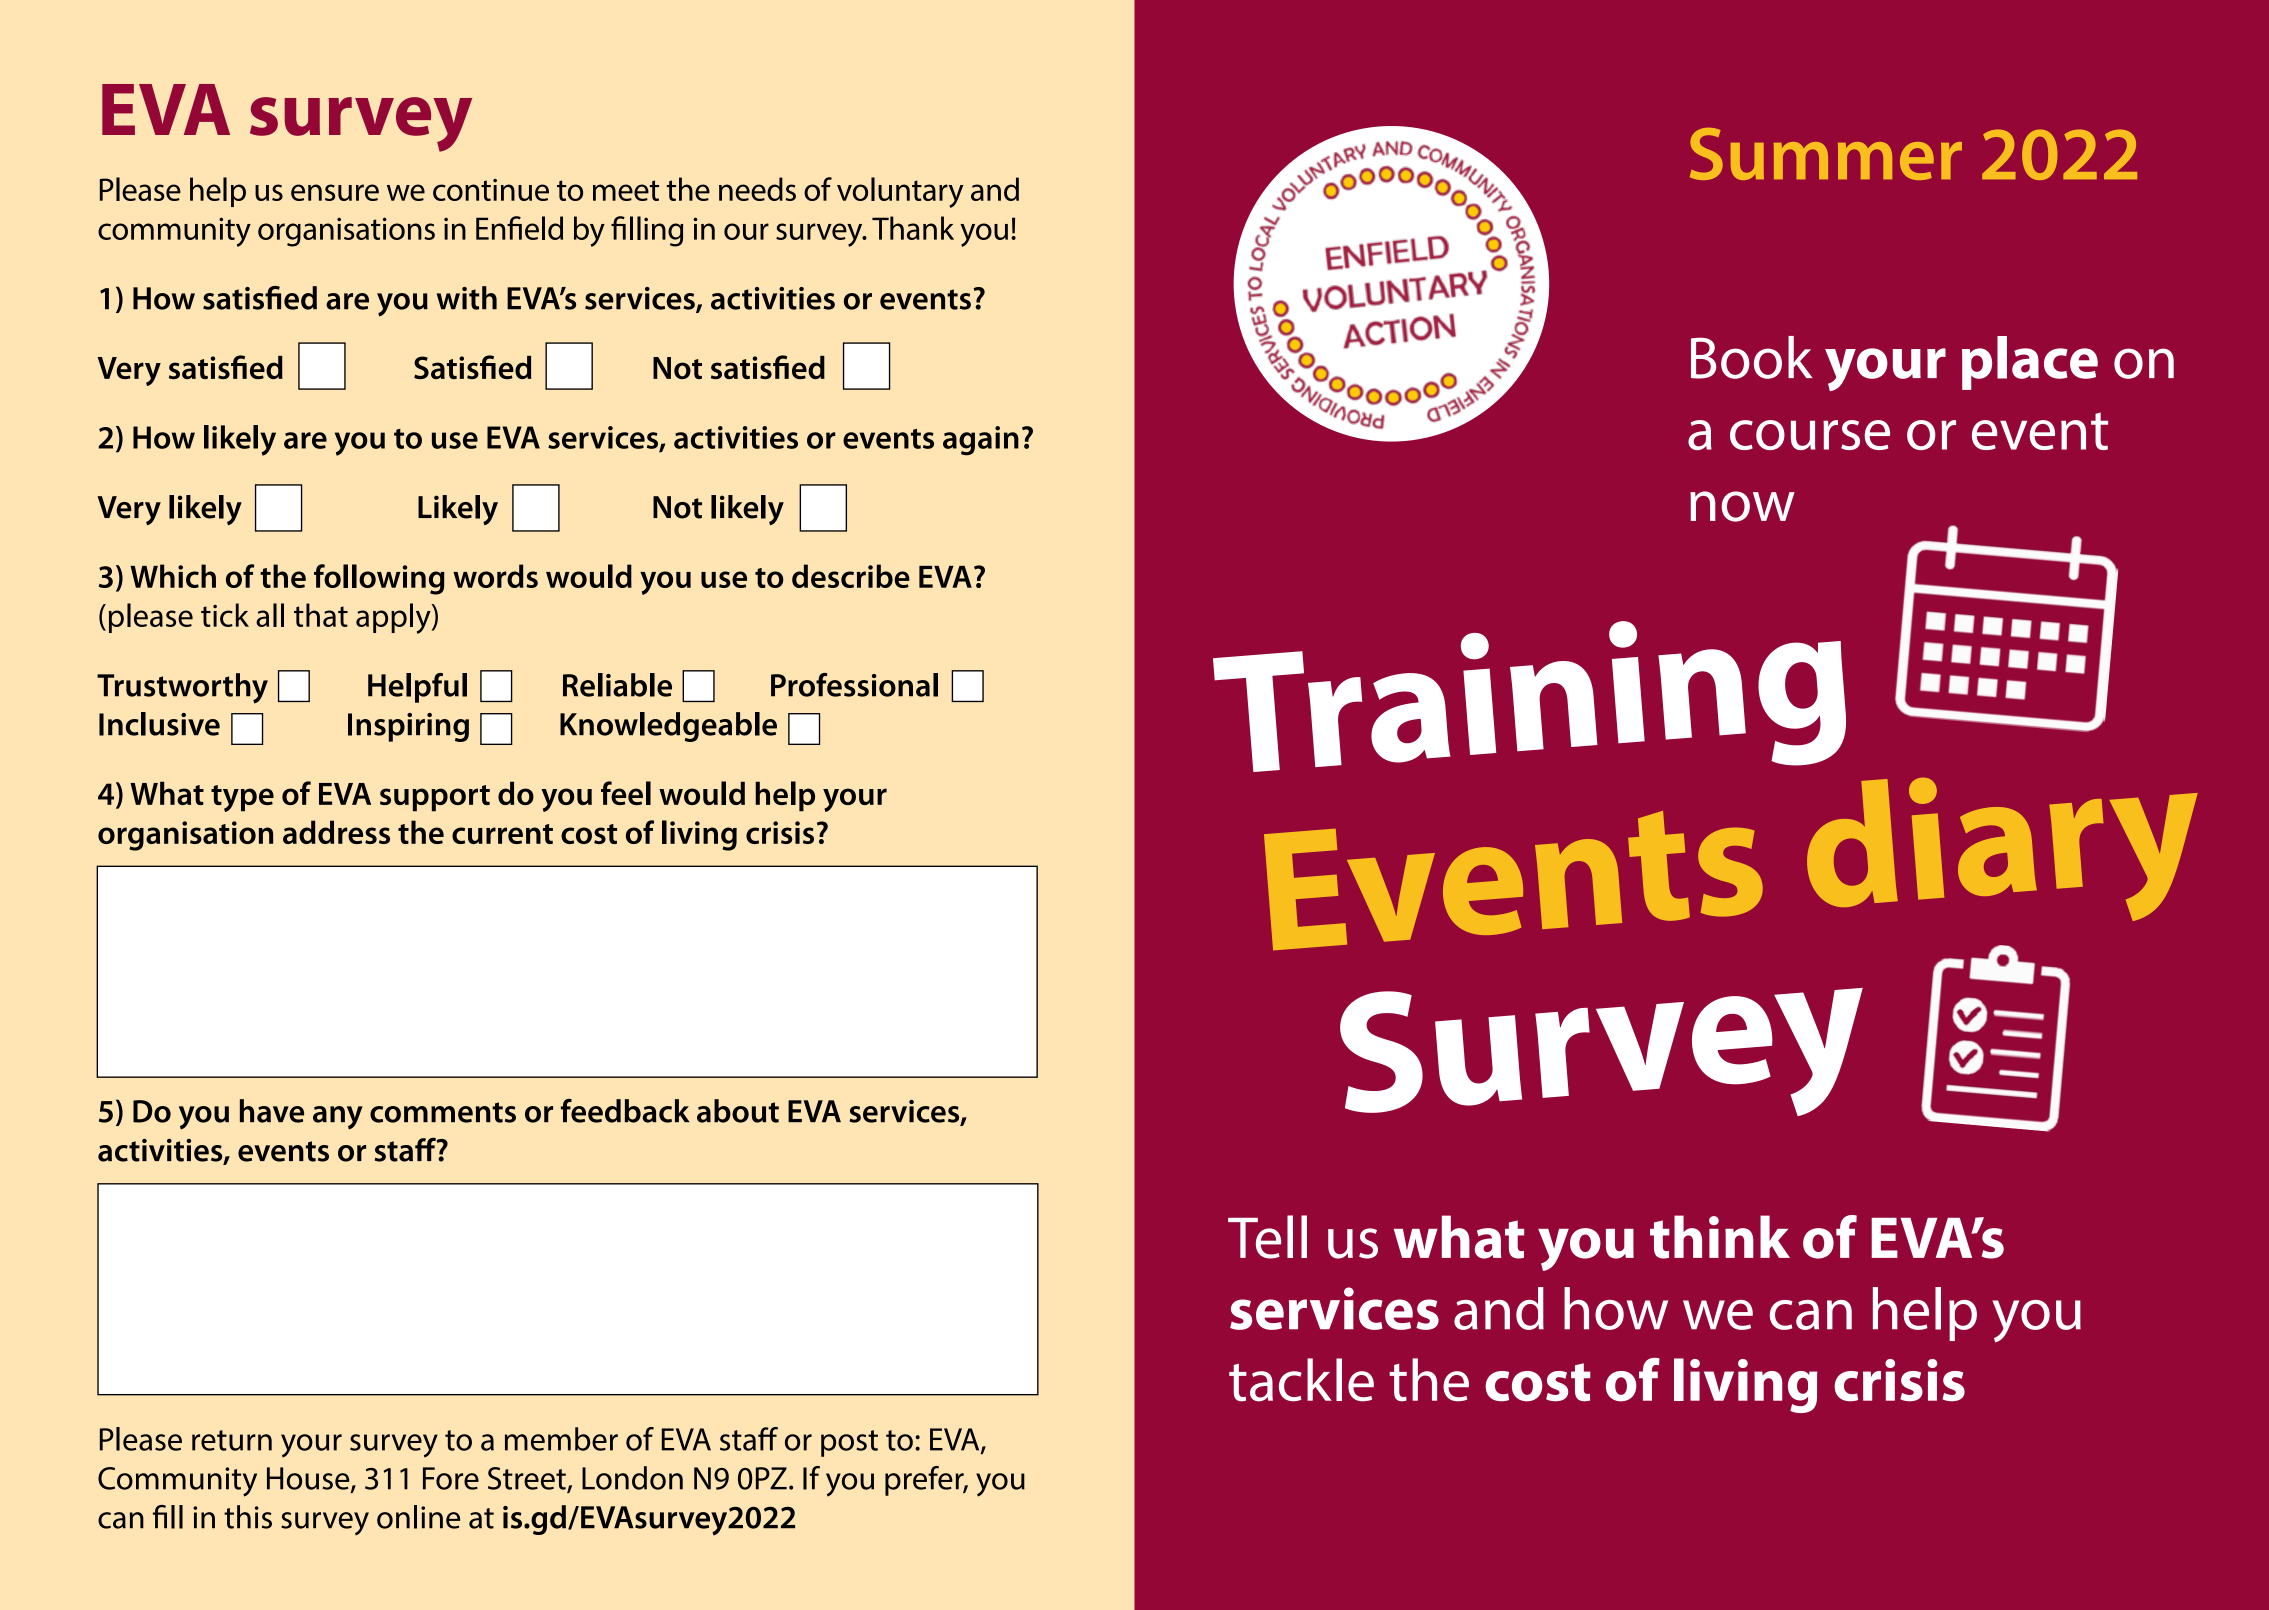 This document has width=2269, height=1610. Describe the element at coordinates (338, 1118) in the document. I see `any` at that location.
